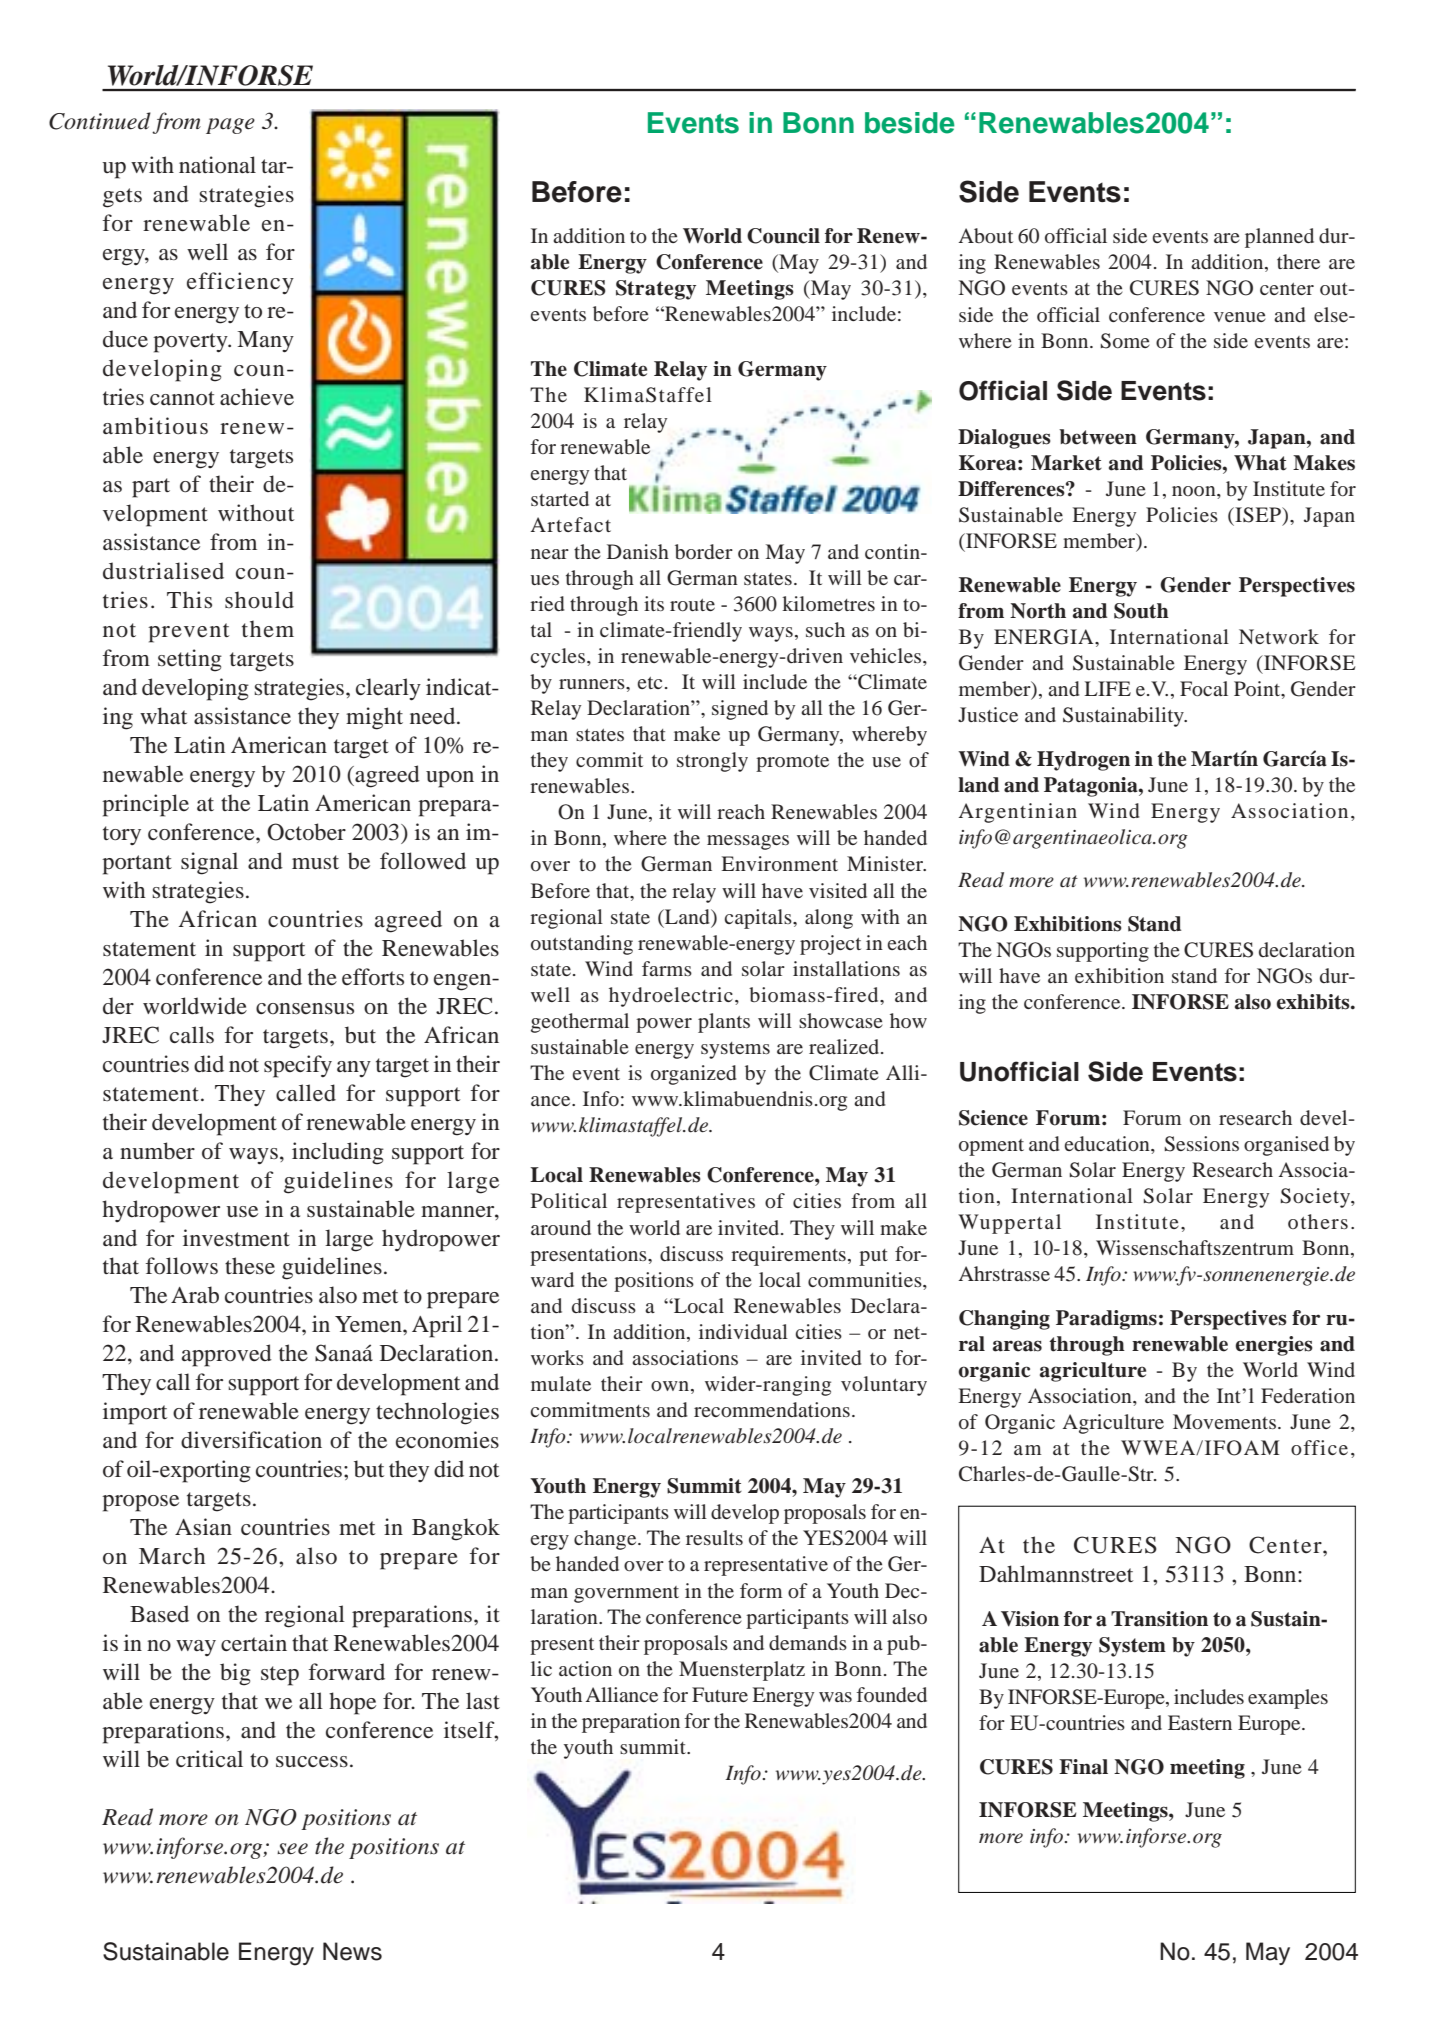 The image size is (1437, 2033). Describe the element at coordinates (1141, 611) in the screenshot. I see `South` at that location.
